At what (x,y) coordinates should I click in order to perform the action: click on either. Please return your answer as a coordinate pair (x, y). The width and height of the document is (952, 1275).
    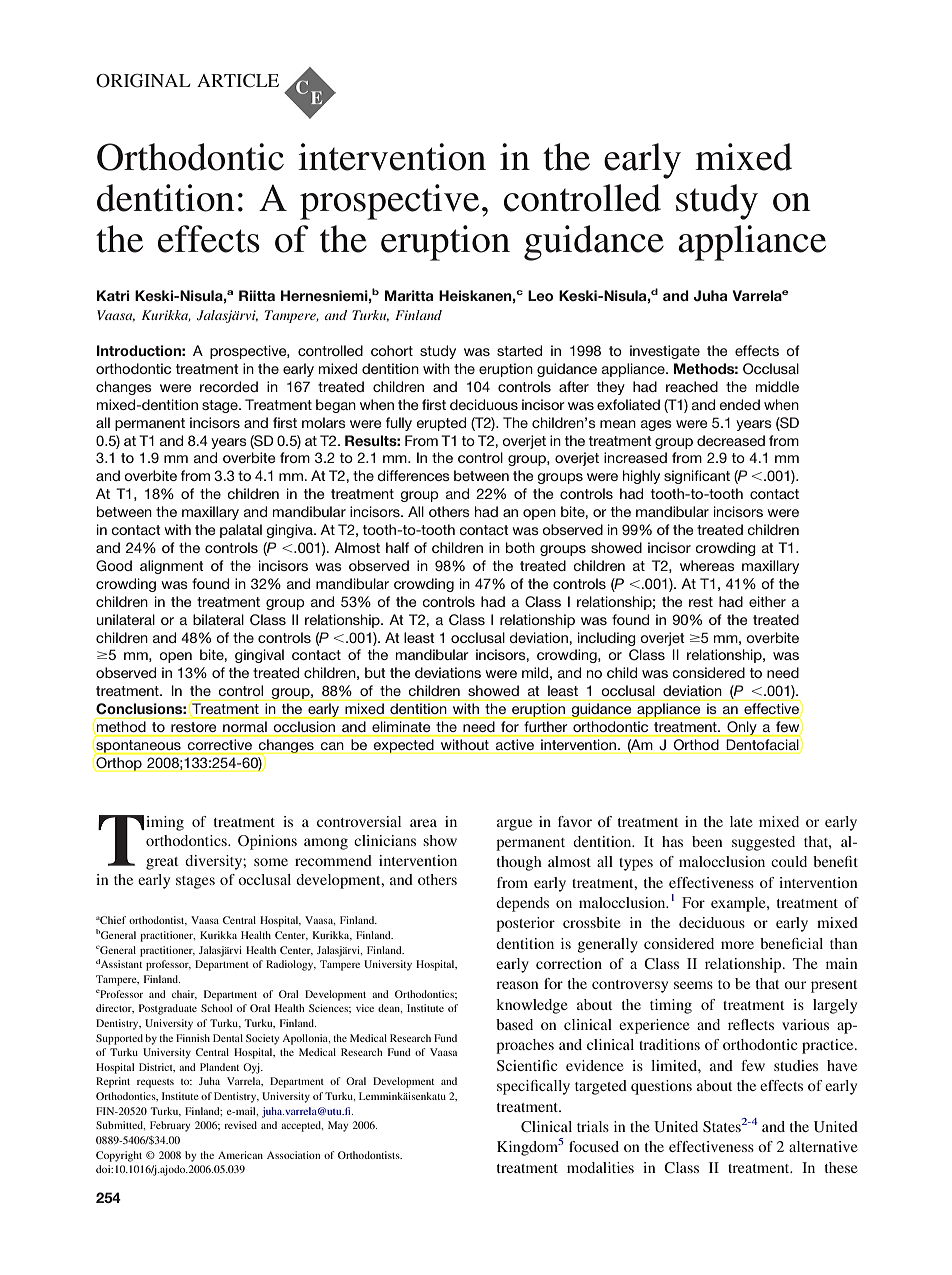
    Looking at the image, I should click on (767, 601).
